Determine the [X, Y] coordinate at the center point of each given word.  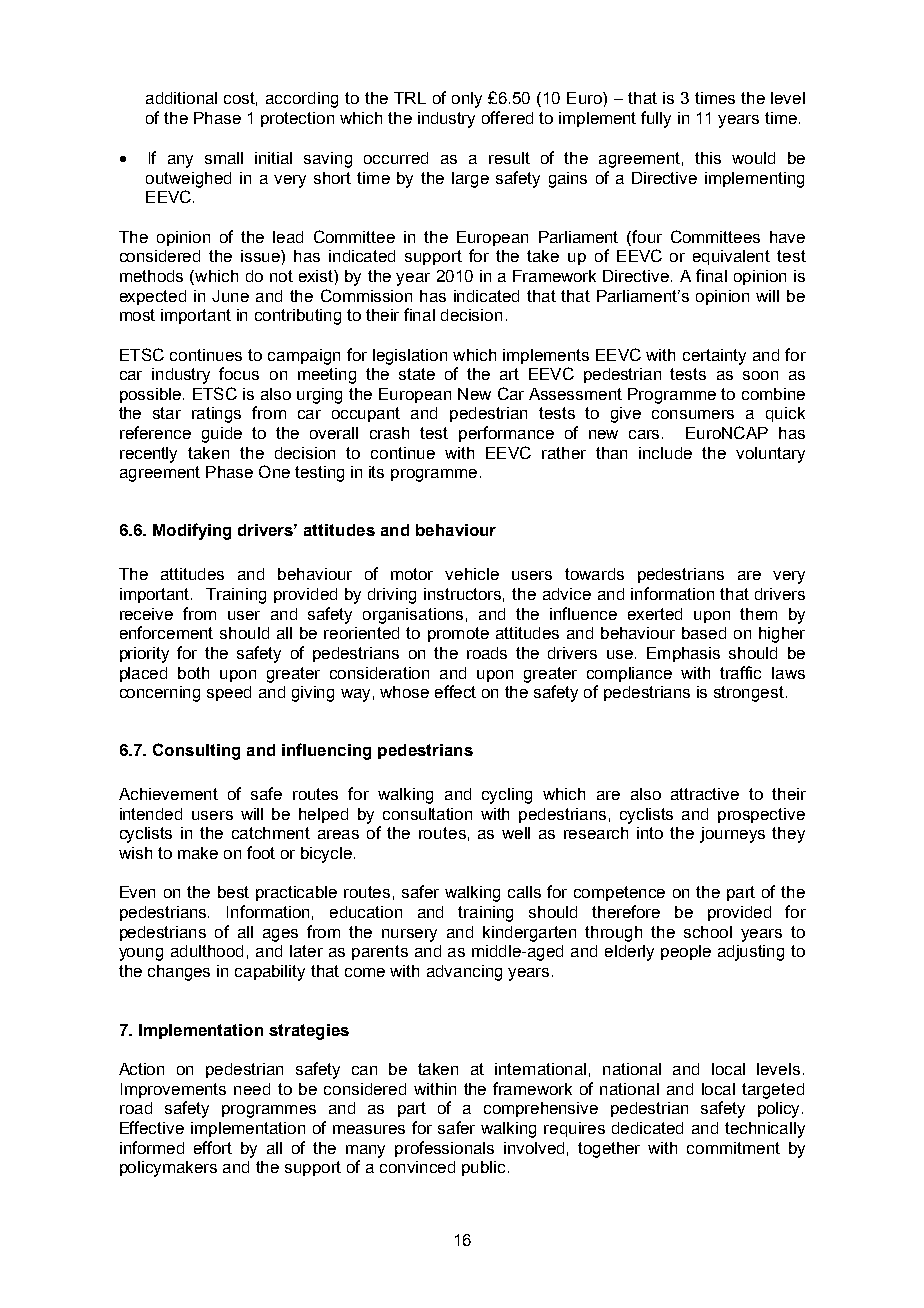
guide [222, 435]
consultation [427, 814]
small [224, 158]
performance [506, 434]
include [665, 453]
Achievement [168, 794]
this [708, 158]
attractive [705, 794]
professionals [444, 1149]
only [467, 100]
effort [213, 1147]
